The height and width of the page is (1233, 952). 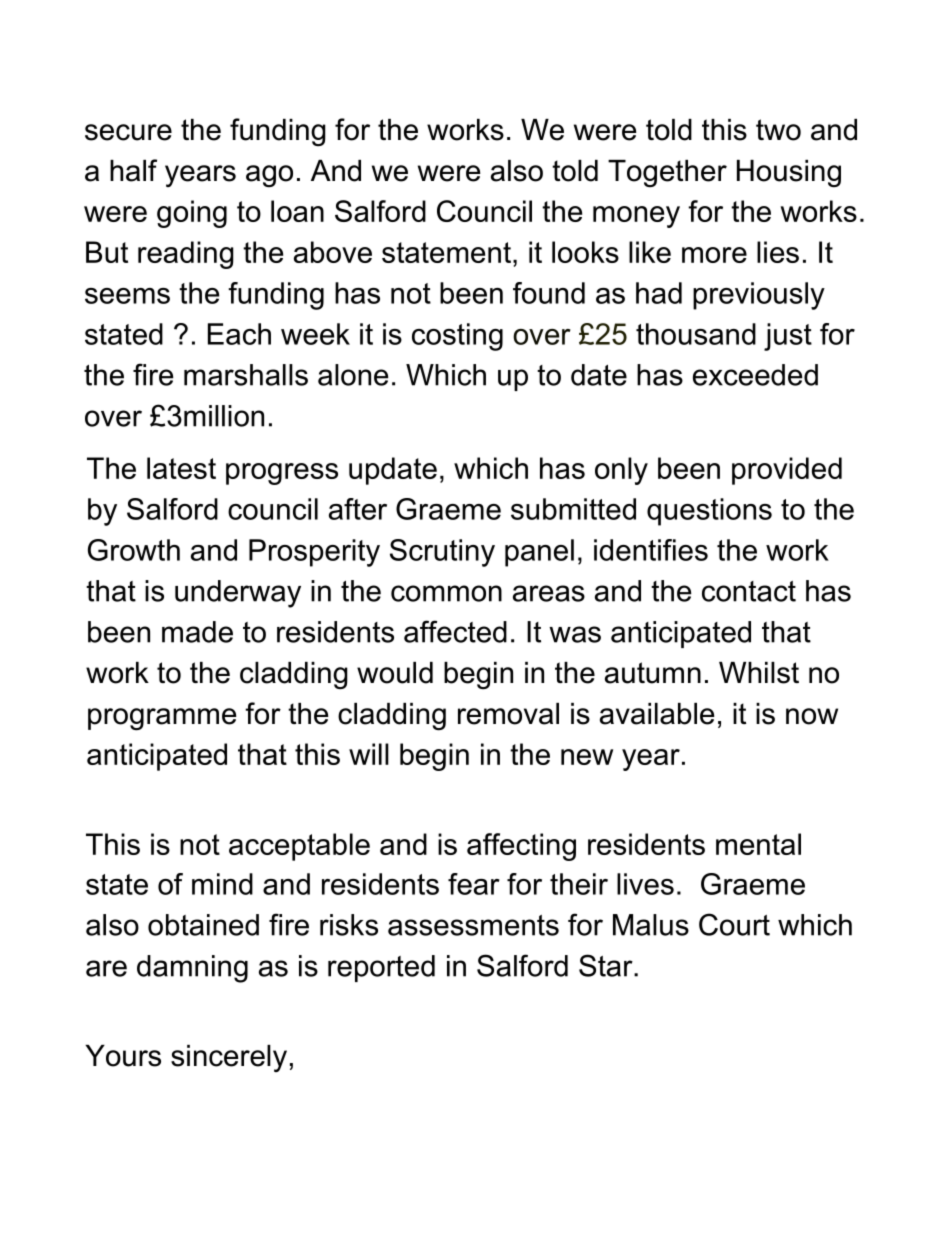 What do you see at coordinates (442, 553) in the page?
I see `Scrutiny` at bounding box center [442, 553].
